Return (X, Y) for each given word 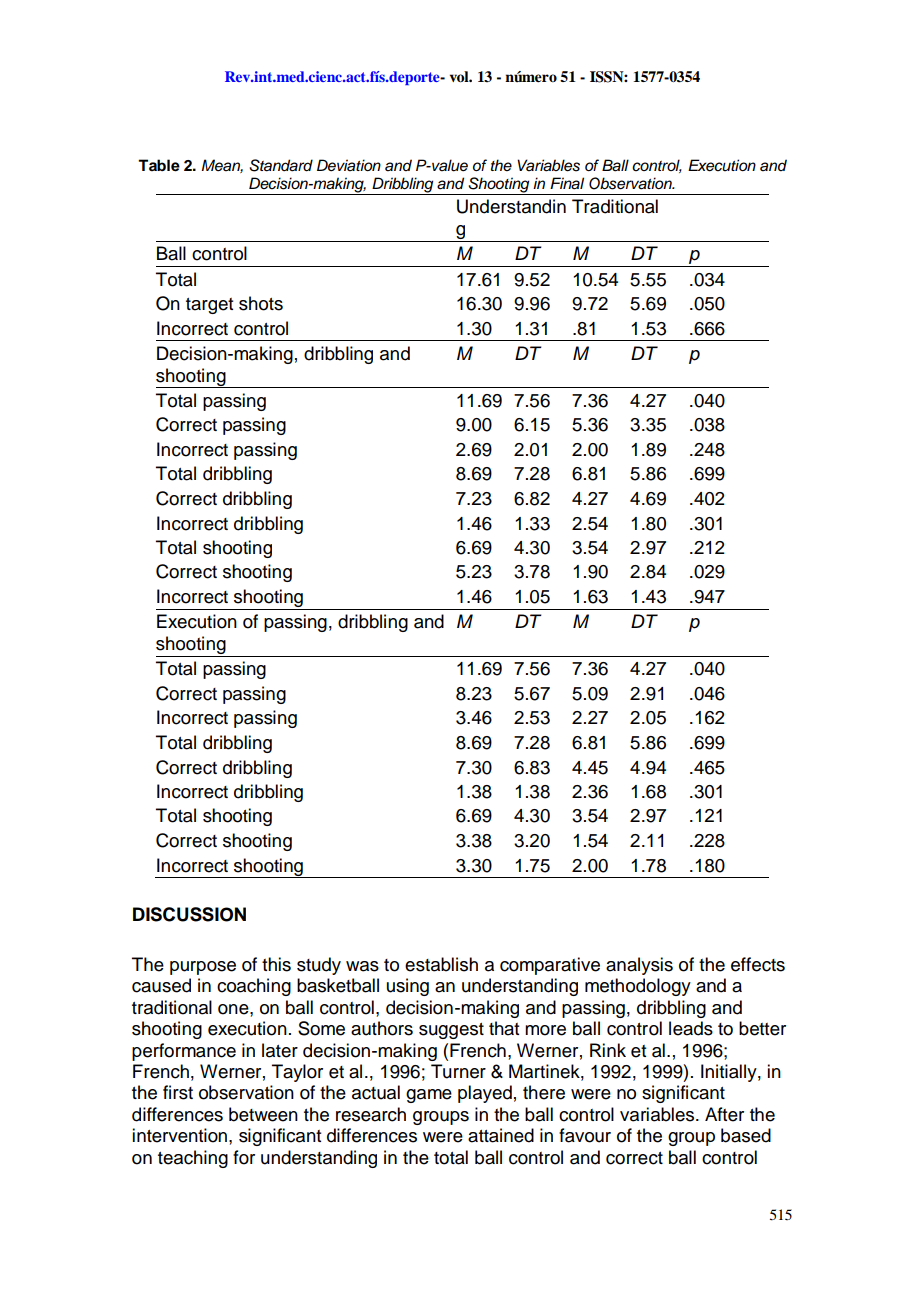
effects (758, 964)
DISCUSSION (189, 914)
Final (567, 183)
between (263, 1114)
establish (441, 964)
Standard (281, 165)
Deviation (349, 165)
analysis (639, 966)
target (209, 306)
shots (261, 303)
